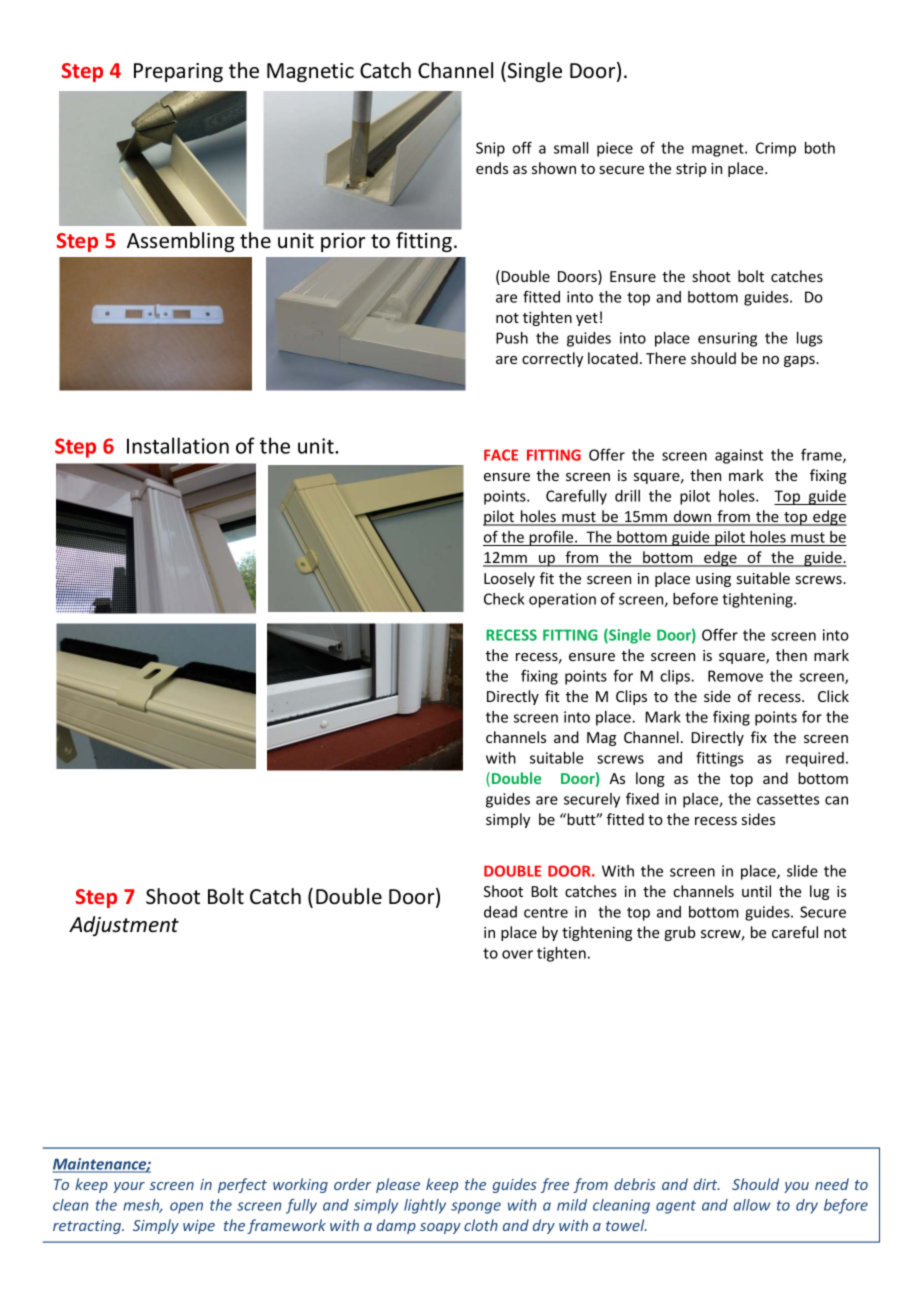 This screenshot has height=1308, width=924. What do you see at coordinates (735, 676) in the screenshot?
I see `Remove` at bounding box center [735, 676].
